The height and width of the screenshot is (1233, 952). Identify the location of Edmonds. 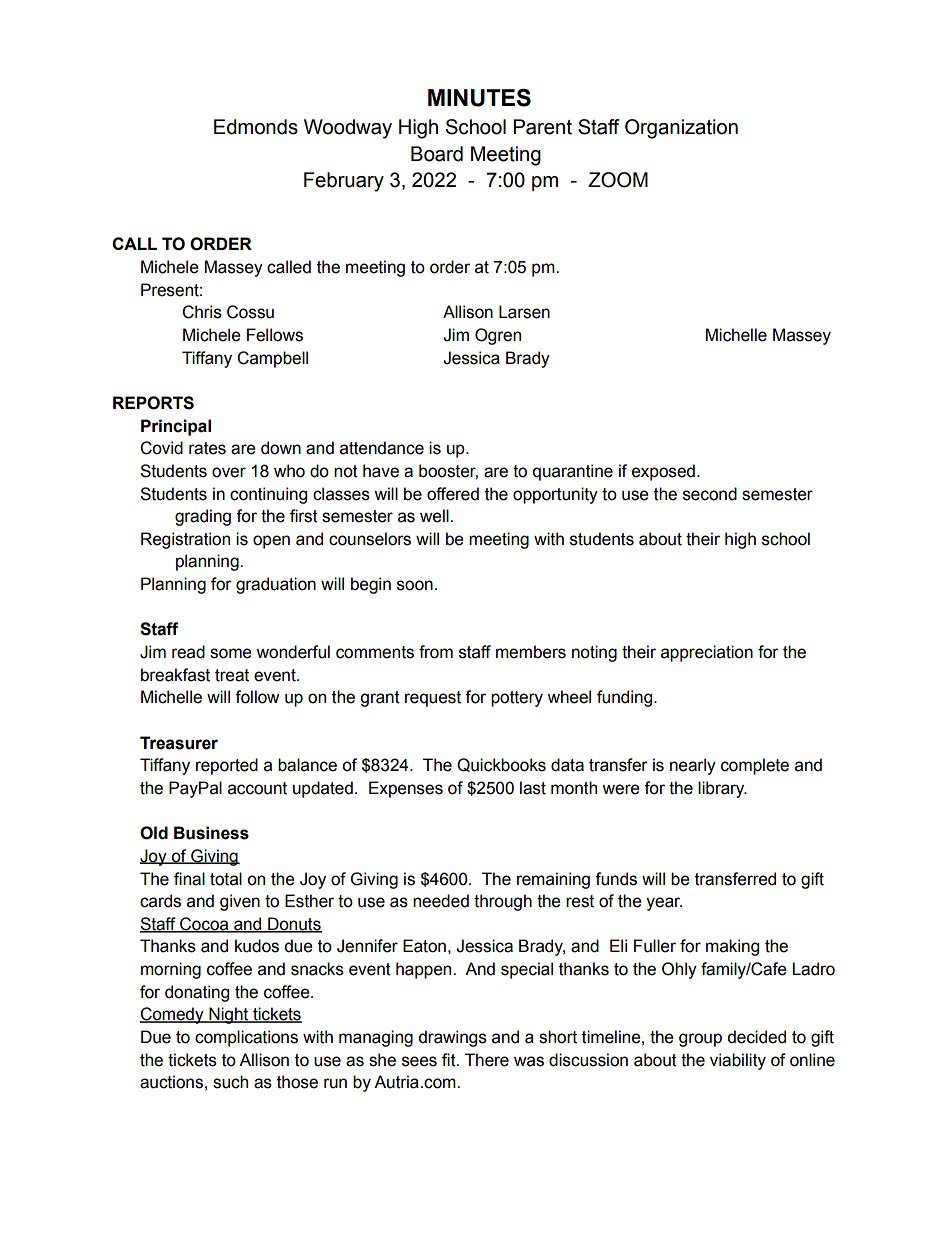
(256, 127).
